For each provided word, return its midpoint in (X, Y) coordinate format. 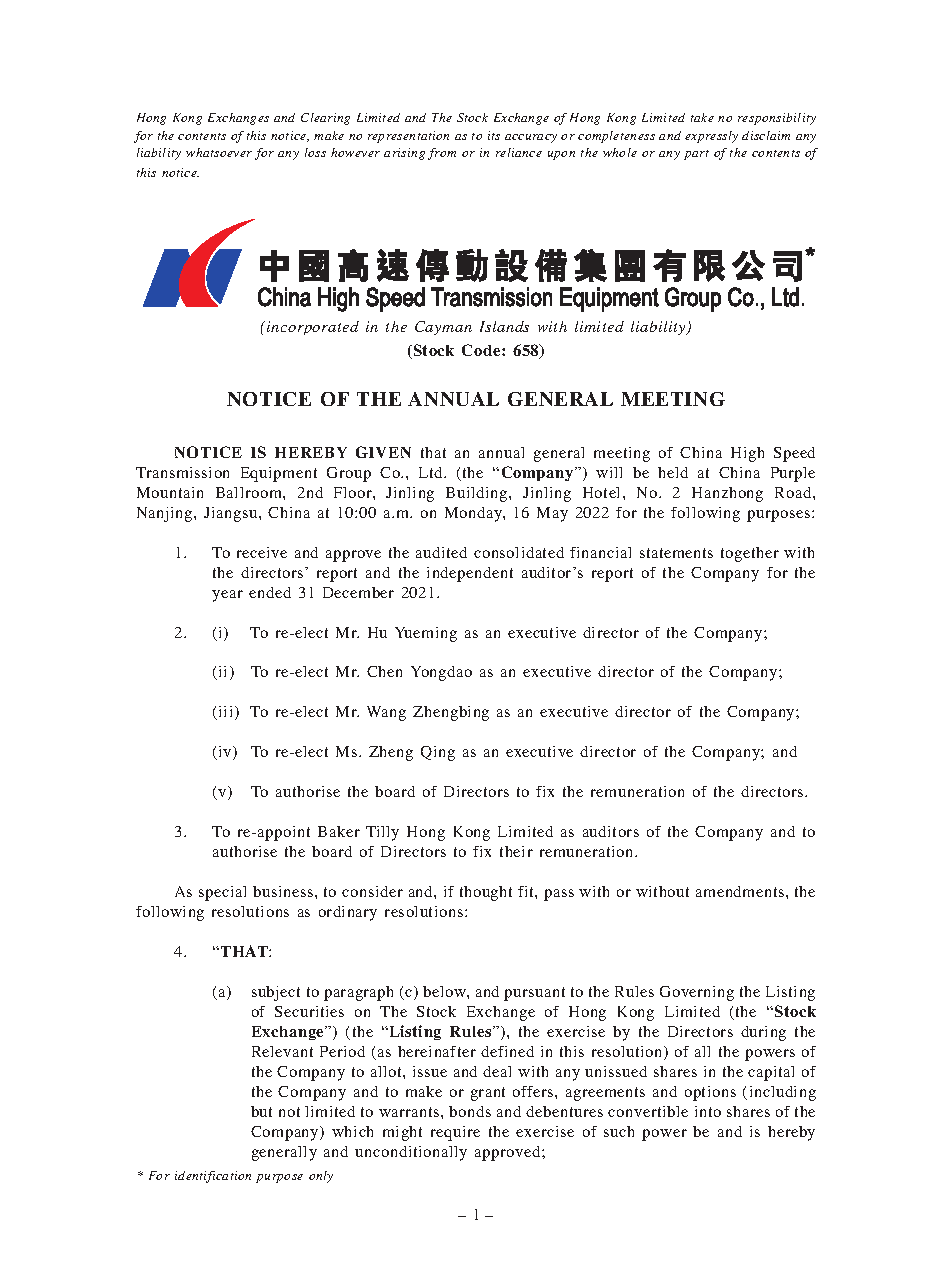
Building (478, 494)
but (261, 1111)
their (516, 851)
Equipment (279, 474)
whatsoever (219, 152)
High (747, 454)
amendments (741, 891)
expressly (711, 137)
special (222, 893)
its (494, 135)
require (455, 1133)
